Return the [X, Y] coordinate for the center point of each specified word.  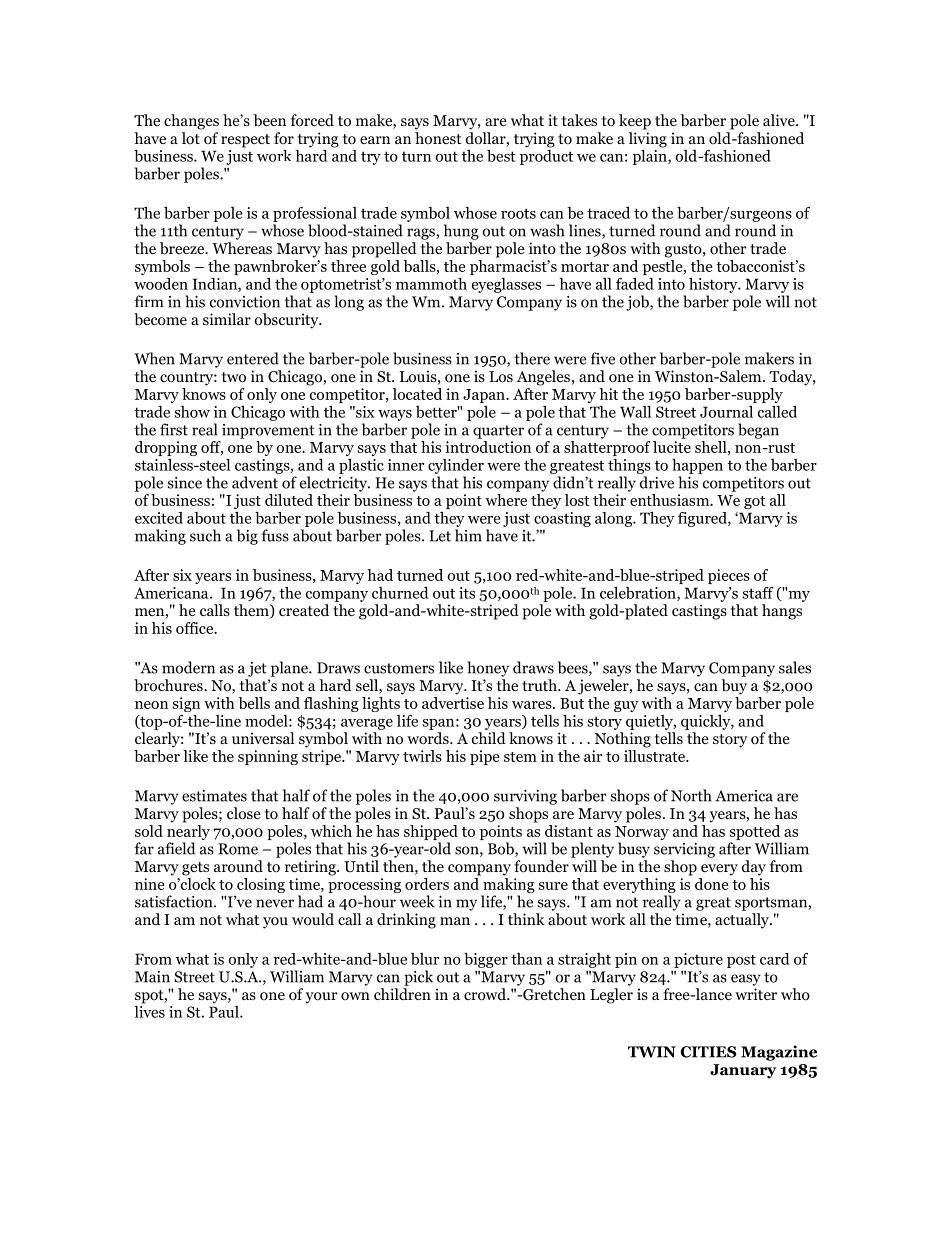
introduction [488, 447]
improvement [268, 431]
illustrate [655, 756]
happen [697, 466]
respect [245, 141]
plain [651, 156]
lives [149, 1010]
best [501, 156]
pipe [484, 757]
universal [263, 738]
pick [418, 978]
